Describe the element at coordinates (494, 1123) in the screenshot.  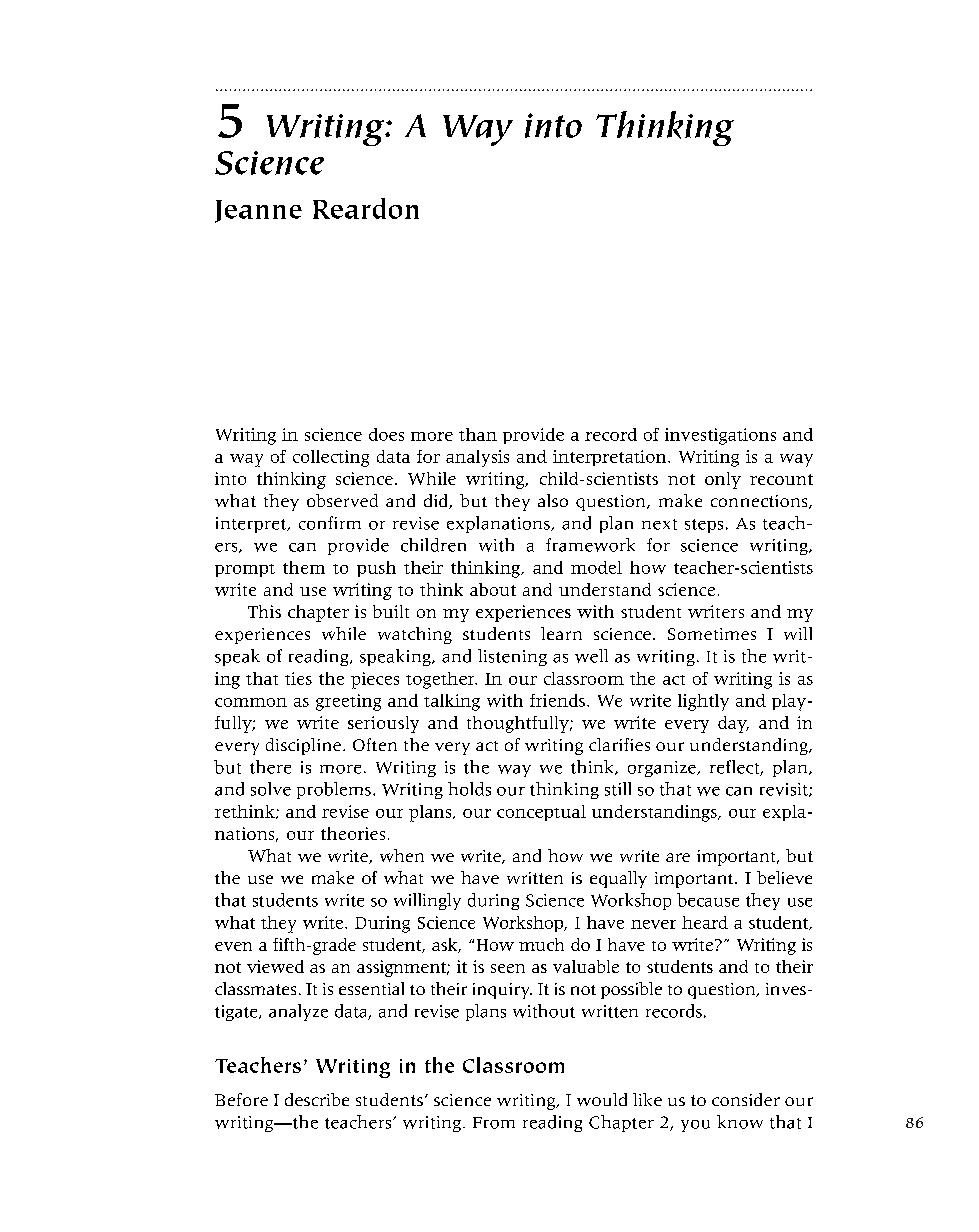
I see `From` at that location.
